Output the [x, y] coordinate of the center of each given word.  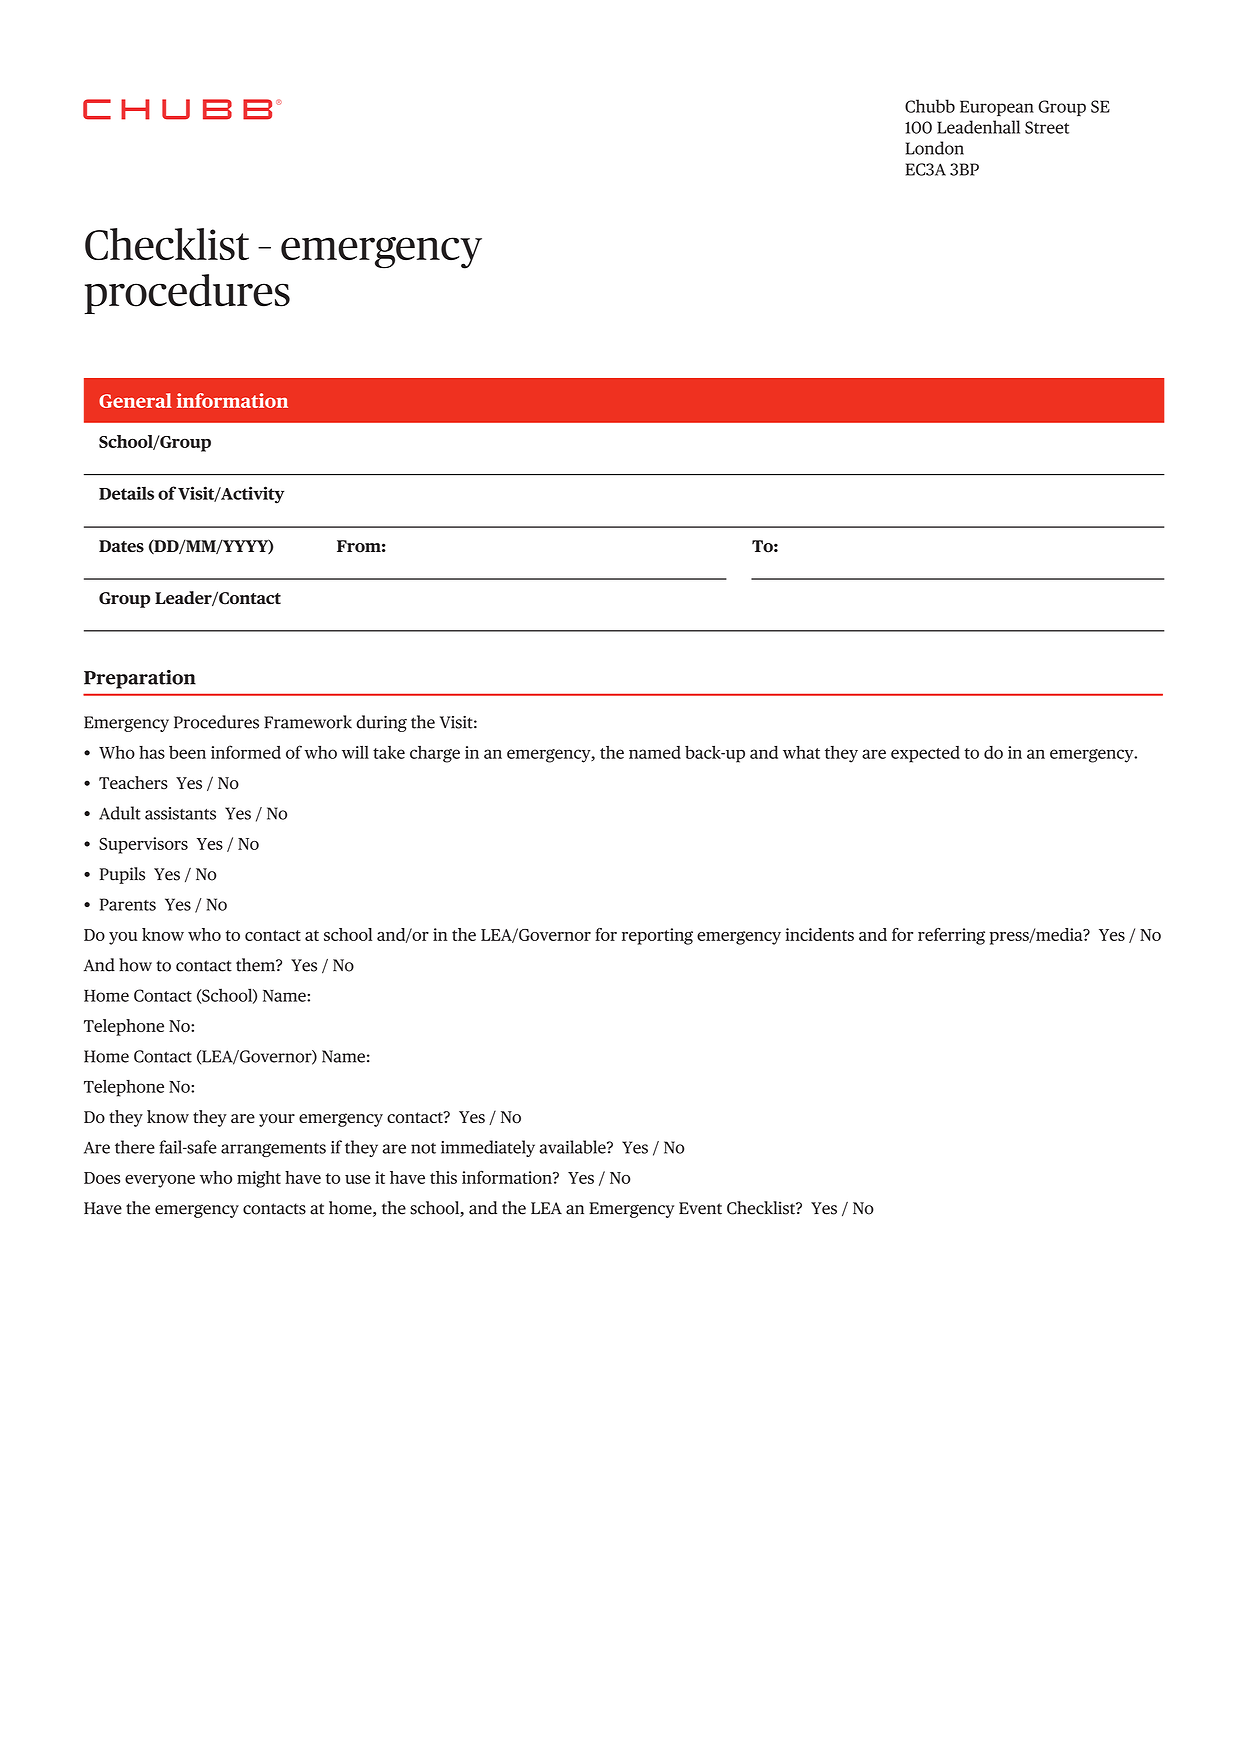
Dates [121, 546]
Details [126, 493]
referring [951, 936]
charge [435, 754]
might [259, 1179]
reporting [657, 936]
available [573, 1147]
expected [925, 754]
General [135, 400]
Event [700, 1208]
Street [1047, 127]
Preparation [140, 679]
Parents [128, 904]
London [935, 148]
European [997, 108]
